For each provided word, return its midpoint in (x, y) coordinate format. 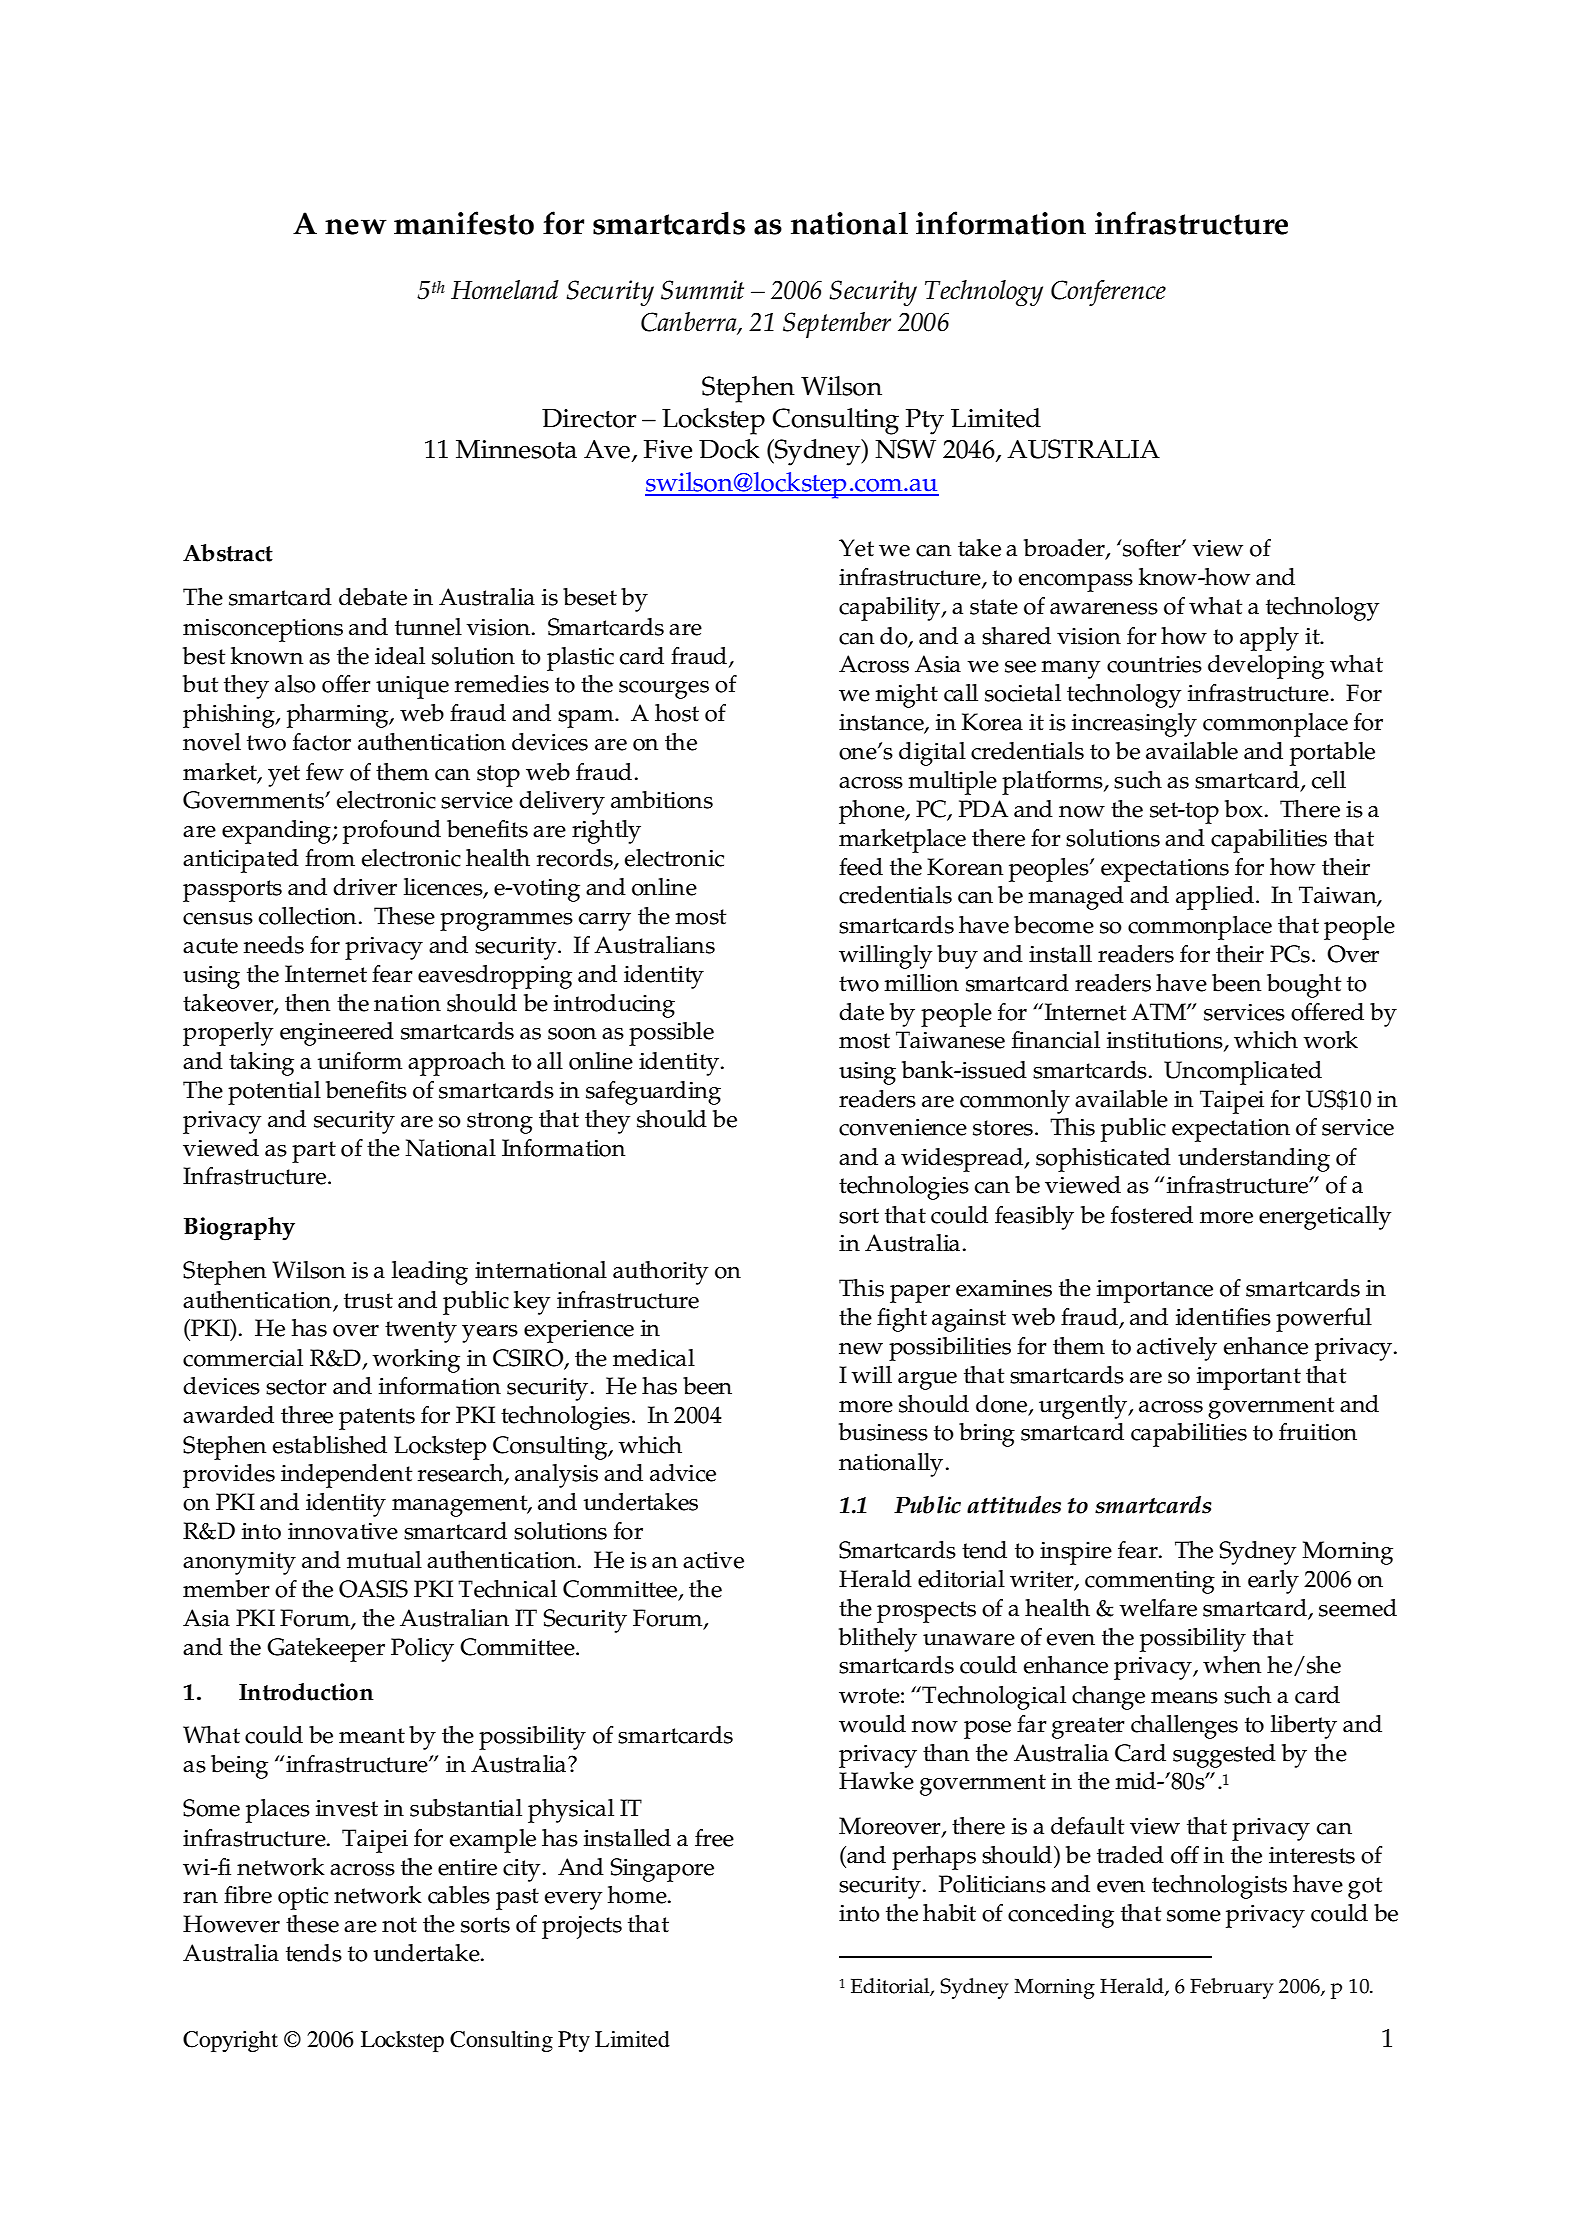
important (1249, 1378)
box (1244, 809)
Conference (1108, 293)
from (330, 858)
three (307, 1415)
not (399, 1925)
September (837, 325)
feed (861, 867)
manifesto (464, 223)
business (883, 1432)
